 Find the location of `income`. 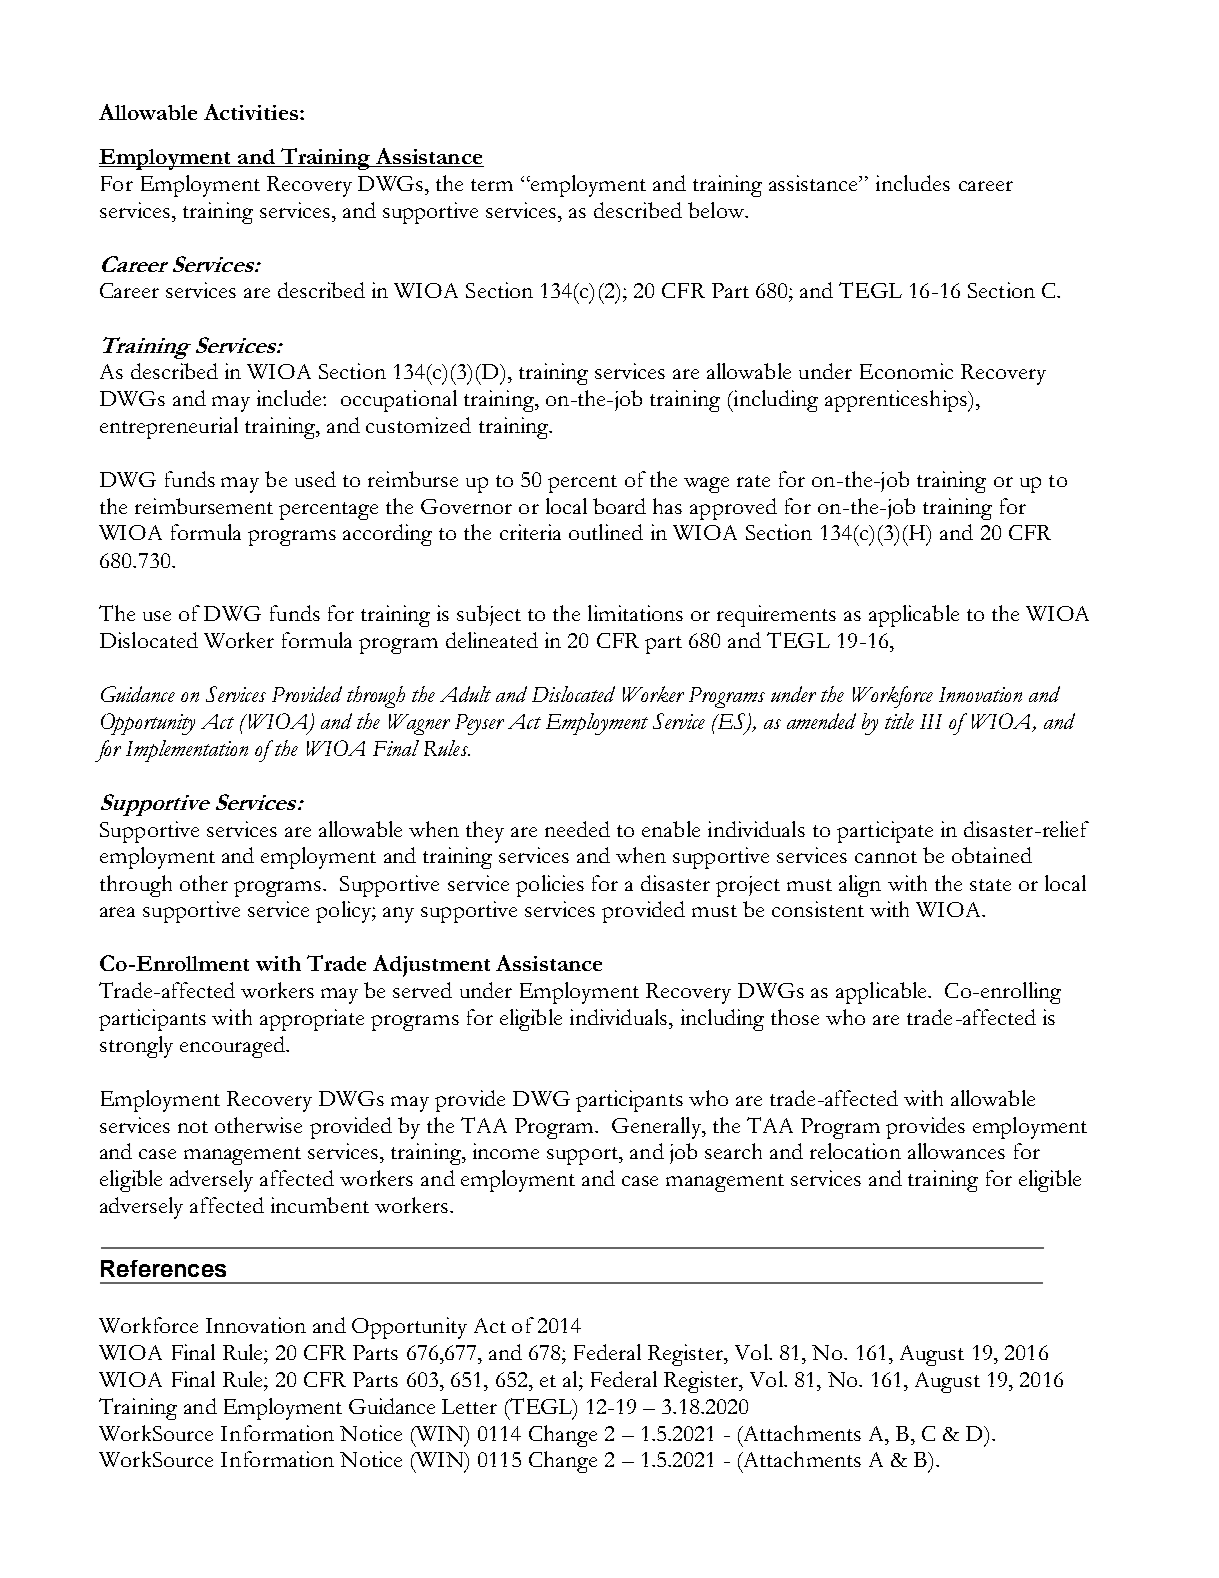

income is located at coordinates (506, 1151).
